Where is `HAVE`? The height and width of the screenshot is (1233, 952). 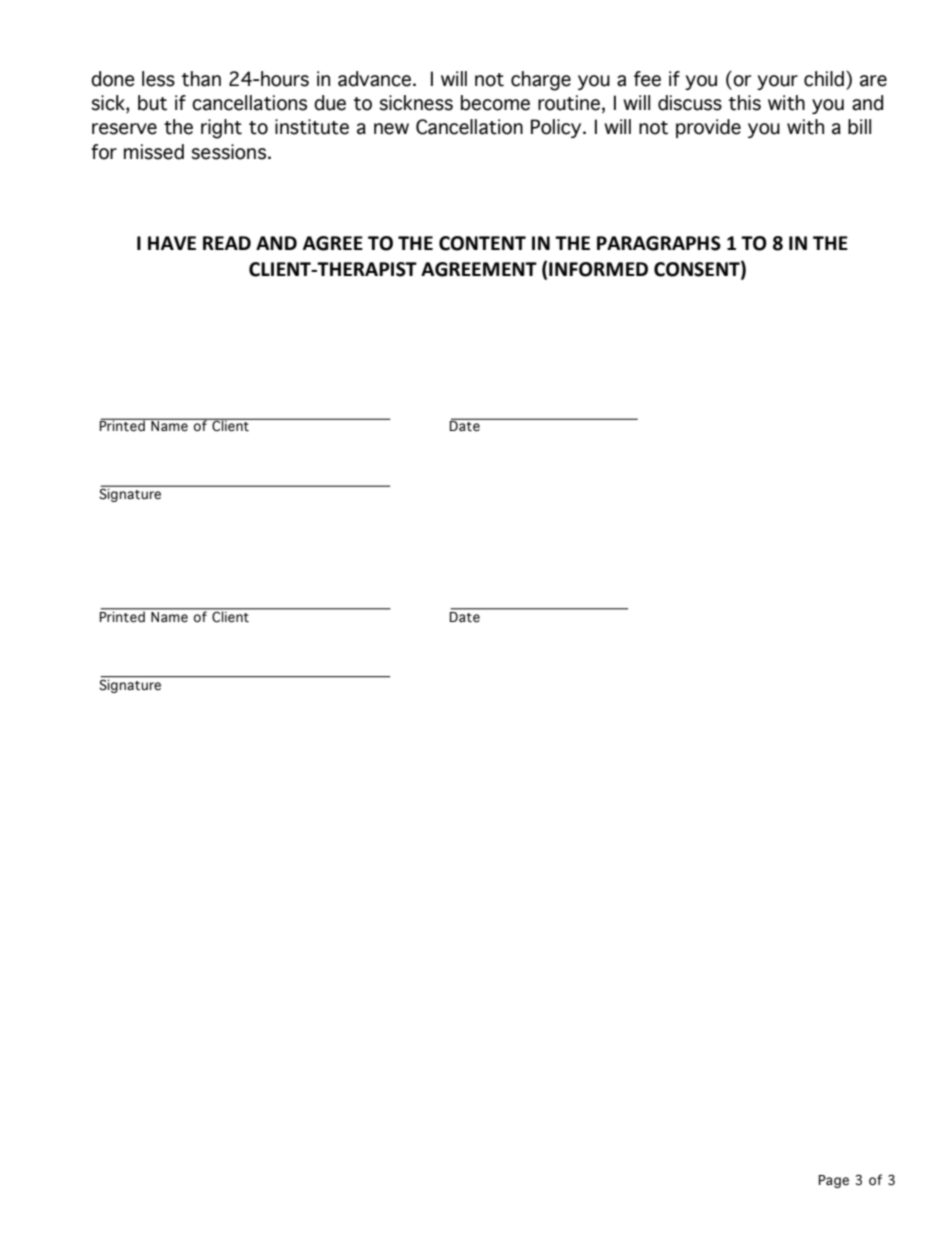
HAVE is located at coordinates (172, 243).
